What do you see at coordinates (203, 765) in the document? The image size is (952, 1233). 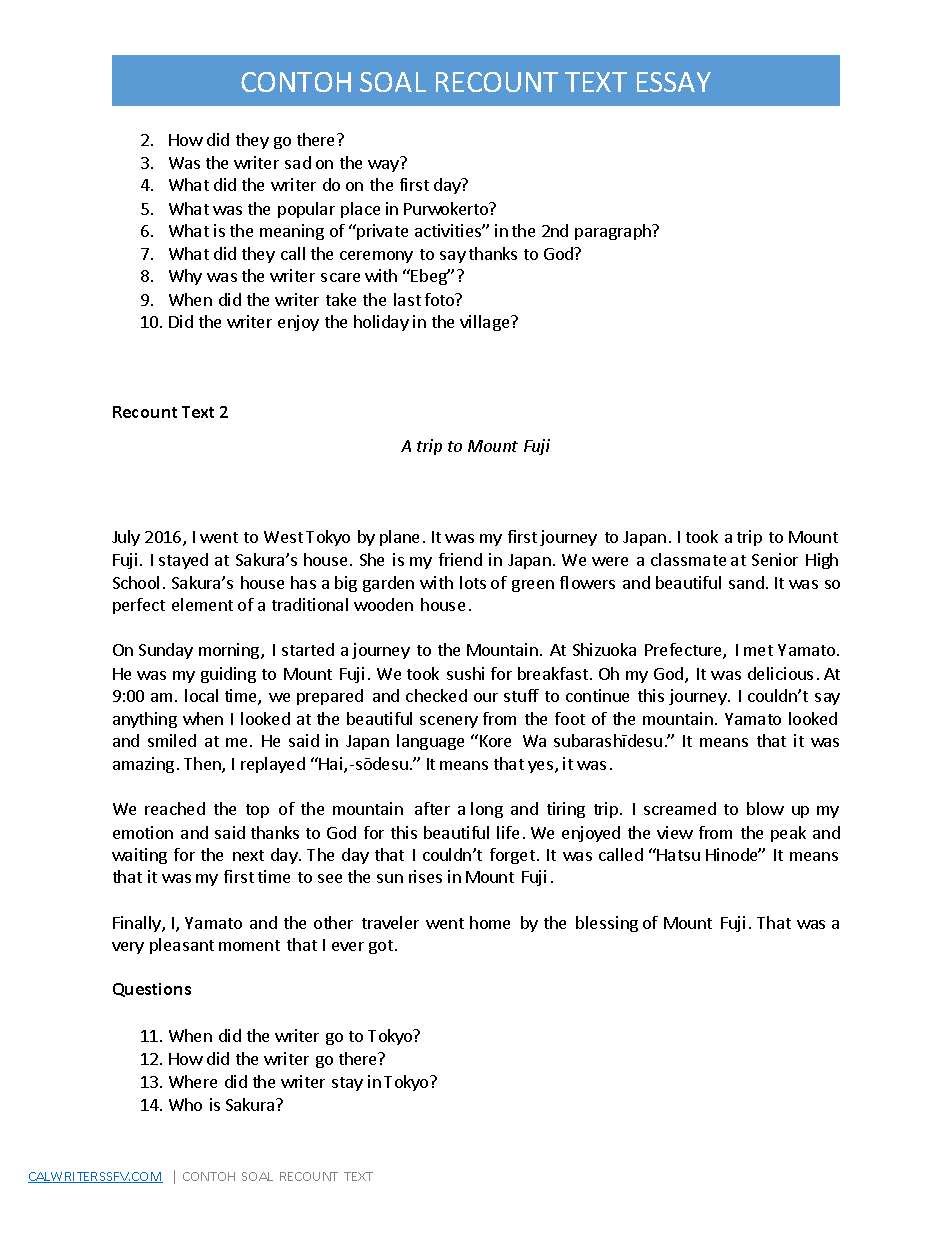 I see `Then` at bounding box center [203, 765].
